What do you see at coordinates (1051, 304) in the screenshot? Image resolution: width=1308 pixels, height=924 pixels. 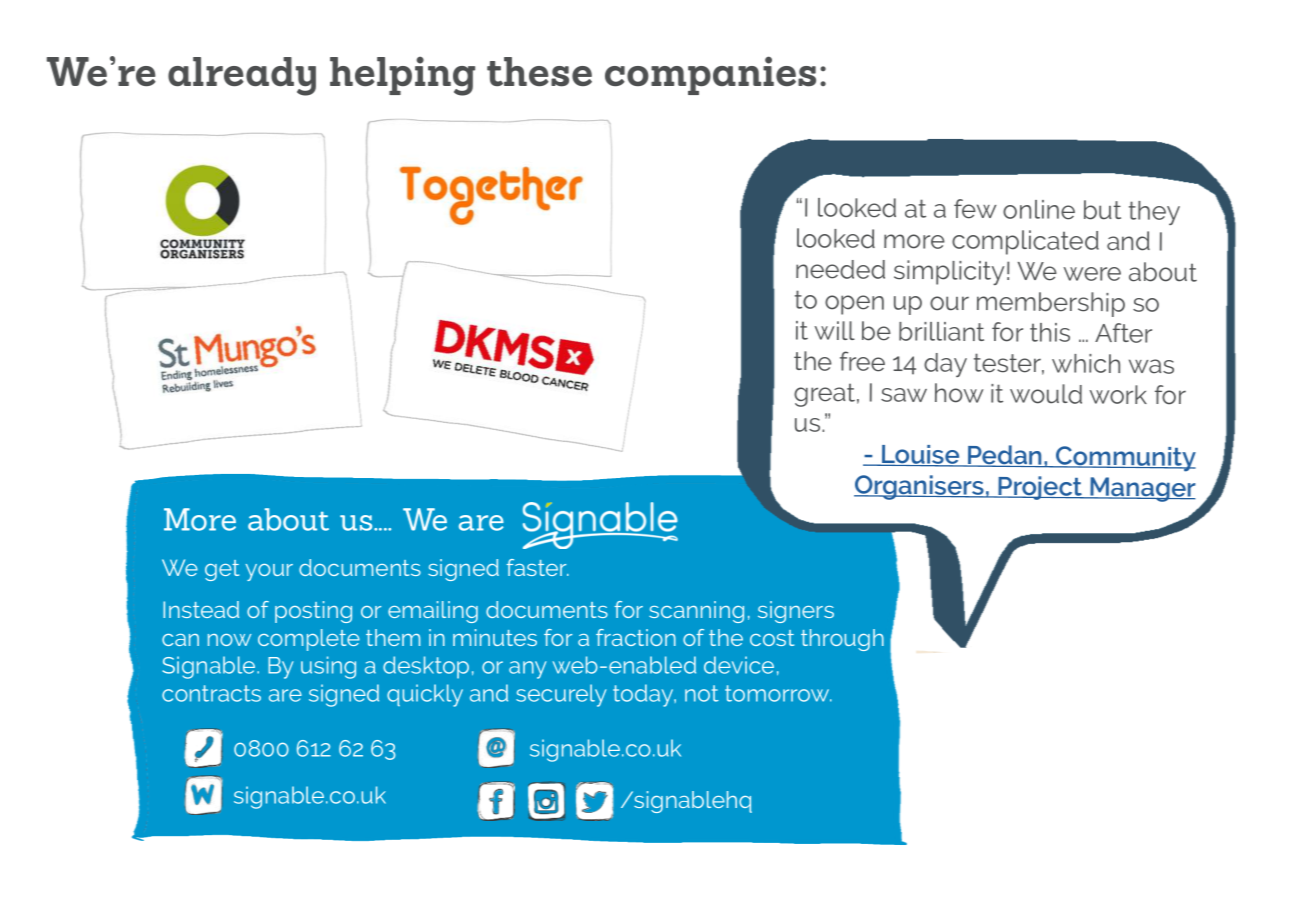 I see `membership` at bounding box center [1051, 304].
